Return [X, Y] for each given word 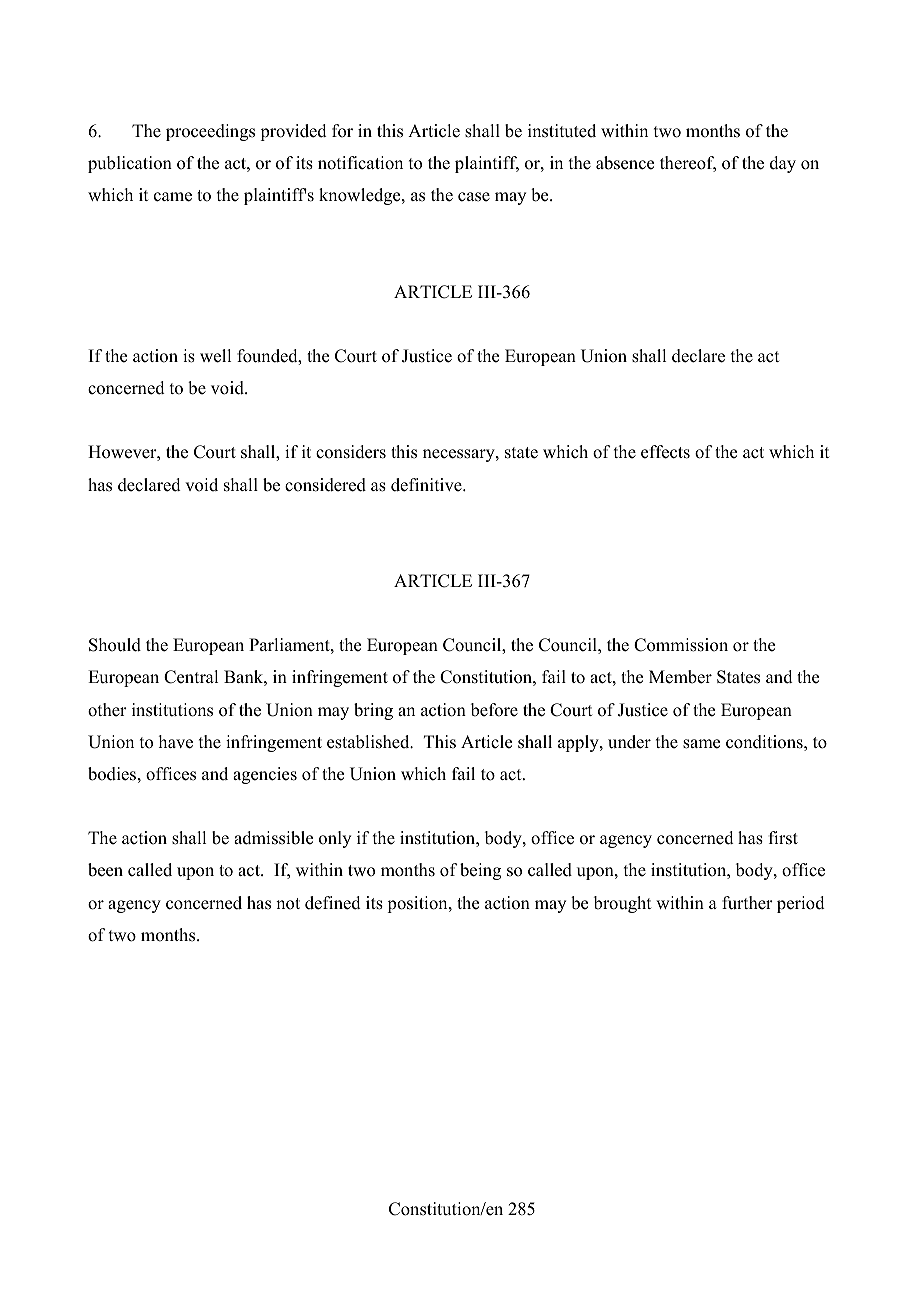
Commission [681, 645]
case [474, 197]
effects [665, 452]
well [215, 356]
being [480, 871]
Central [191, 677]
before [494, 710]
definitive [427, 485]
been [105, 870]
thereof [688, 164]
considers [351, 452]
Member [680, 677]
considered [325, 485]
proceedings [210, 132]
